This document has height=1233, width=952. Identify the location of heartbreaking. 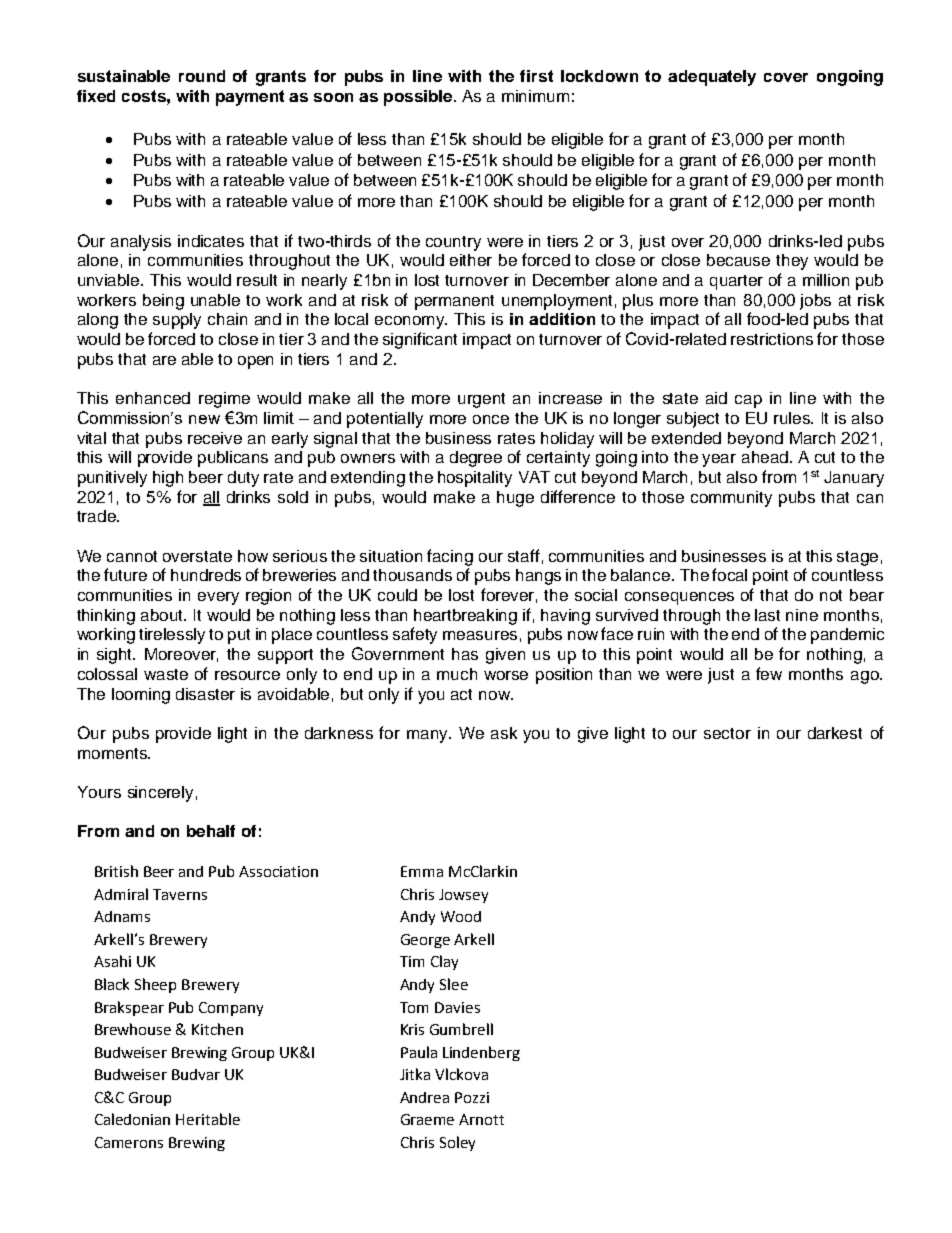
(465, 617).
